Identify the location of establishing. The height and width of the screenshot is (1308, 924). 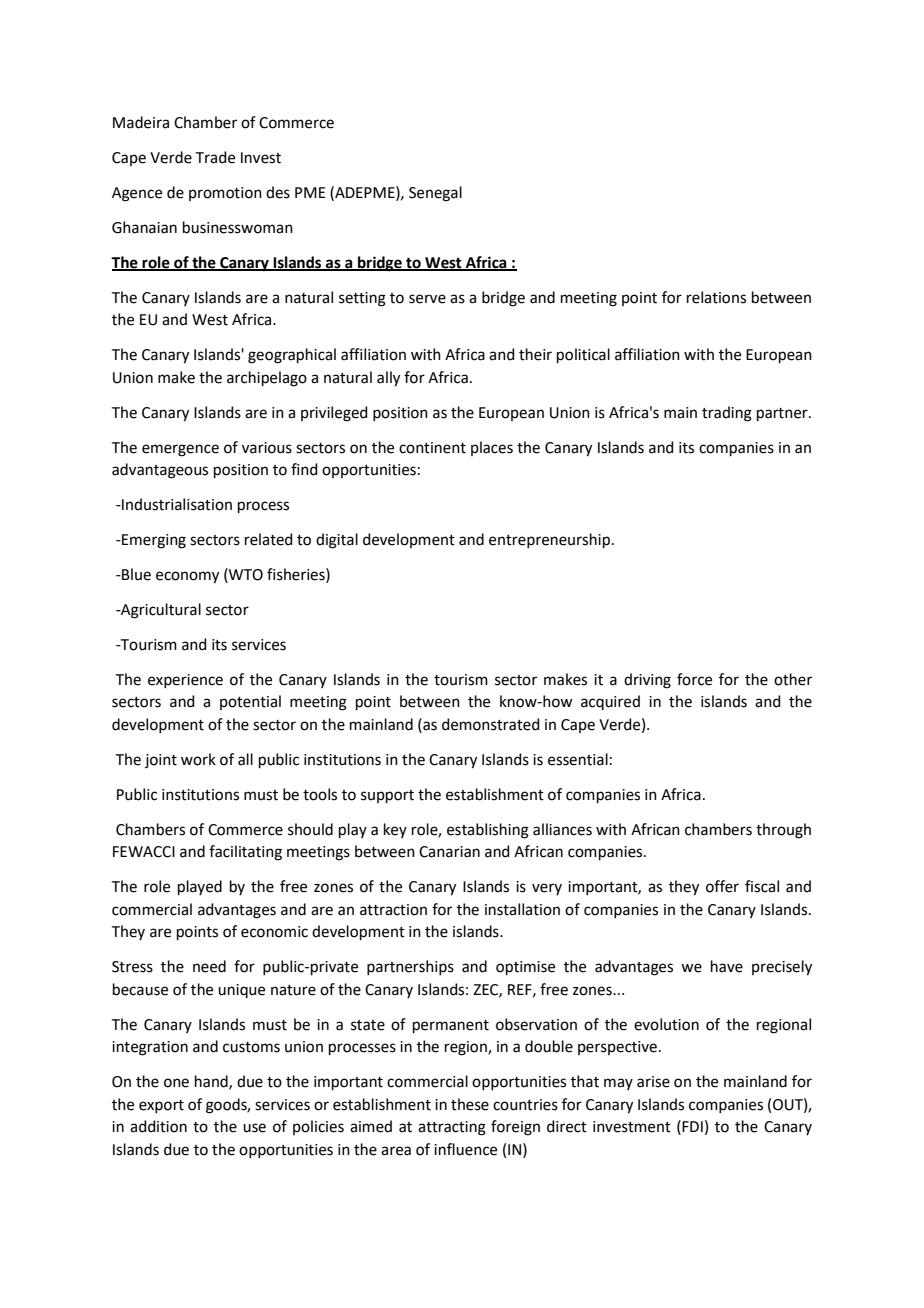
(488, 831).
